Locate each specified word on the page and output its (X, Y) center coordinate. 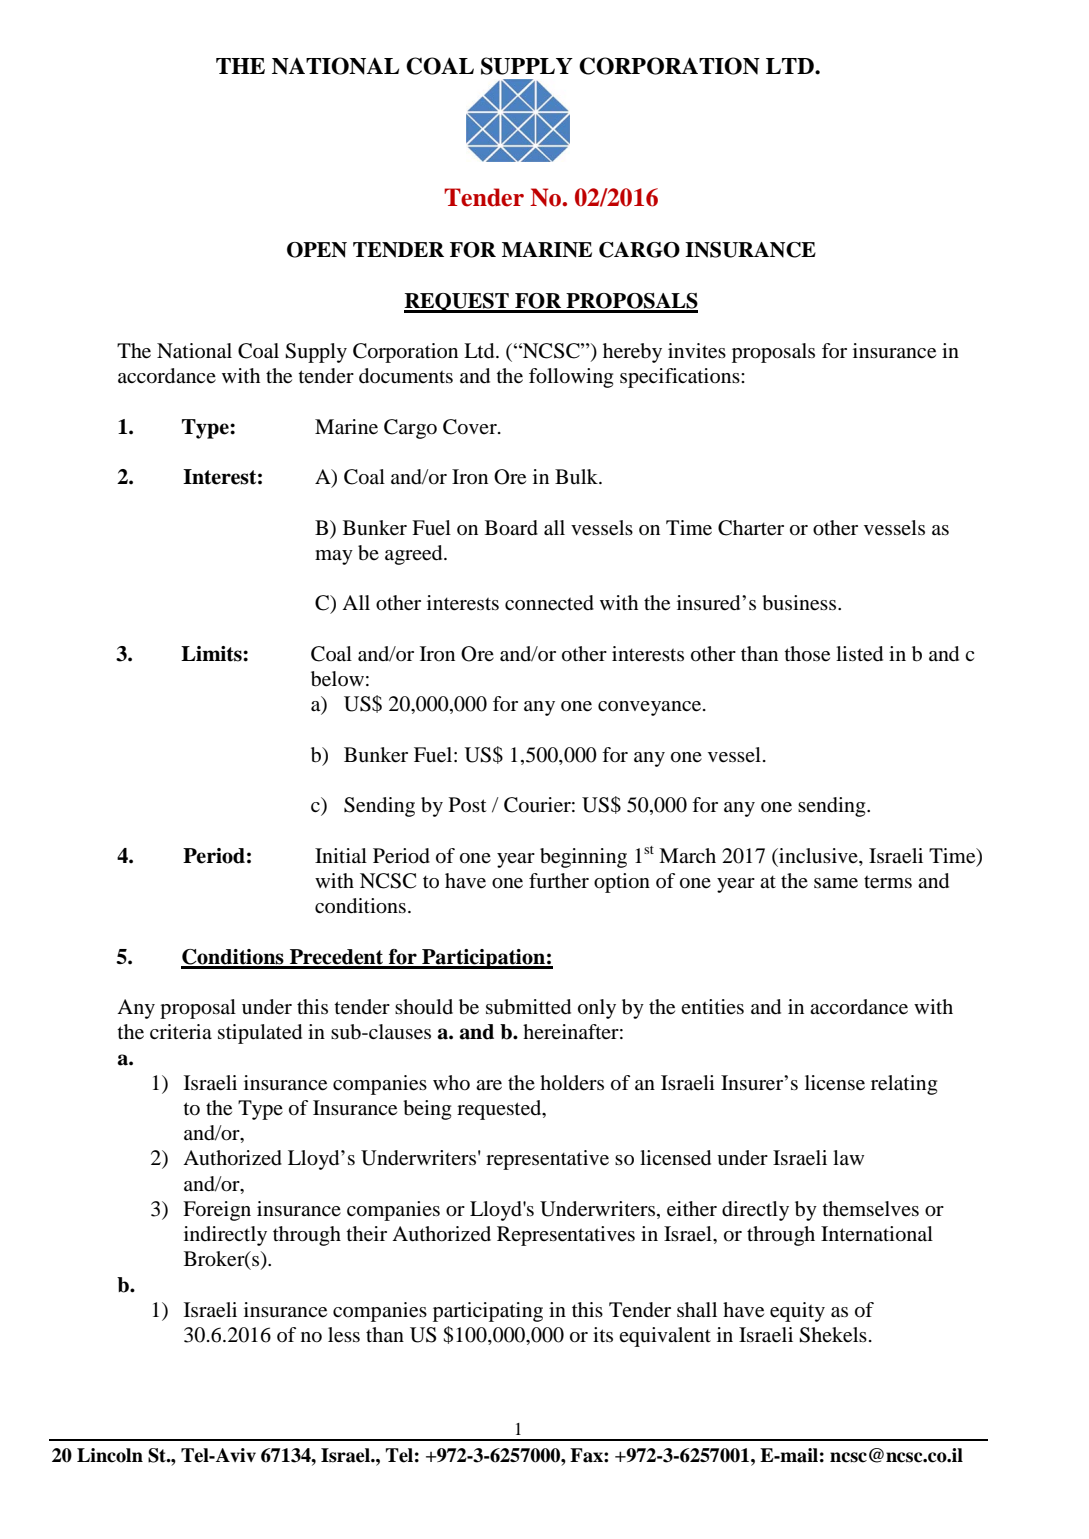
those (807, 654)
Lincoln (110, 1455)
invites (697, 351)
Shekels (833, 1335)
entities (712, 1006)
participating (488, 1312)
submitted (528, 1007)
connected (549, 603)
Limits (212, 654)
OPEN (317, 250)
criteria (181, 1032)
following (571, 378)
